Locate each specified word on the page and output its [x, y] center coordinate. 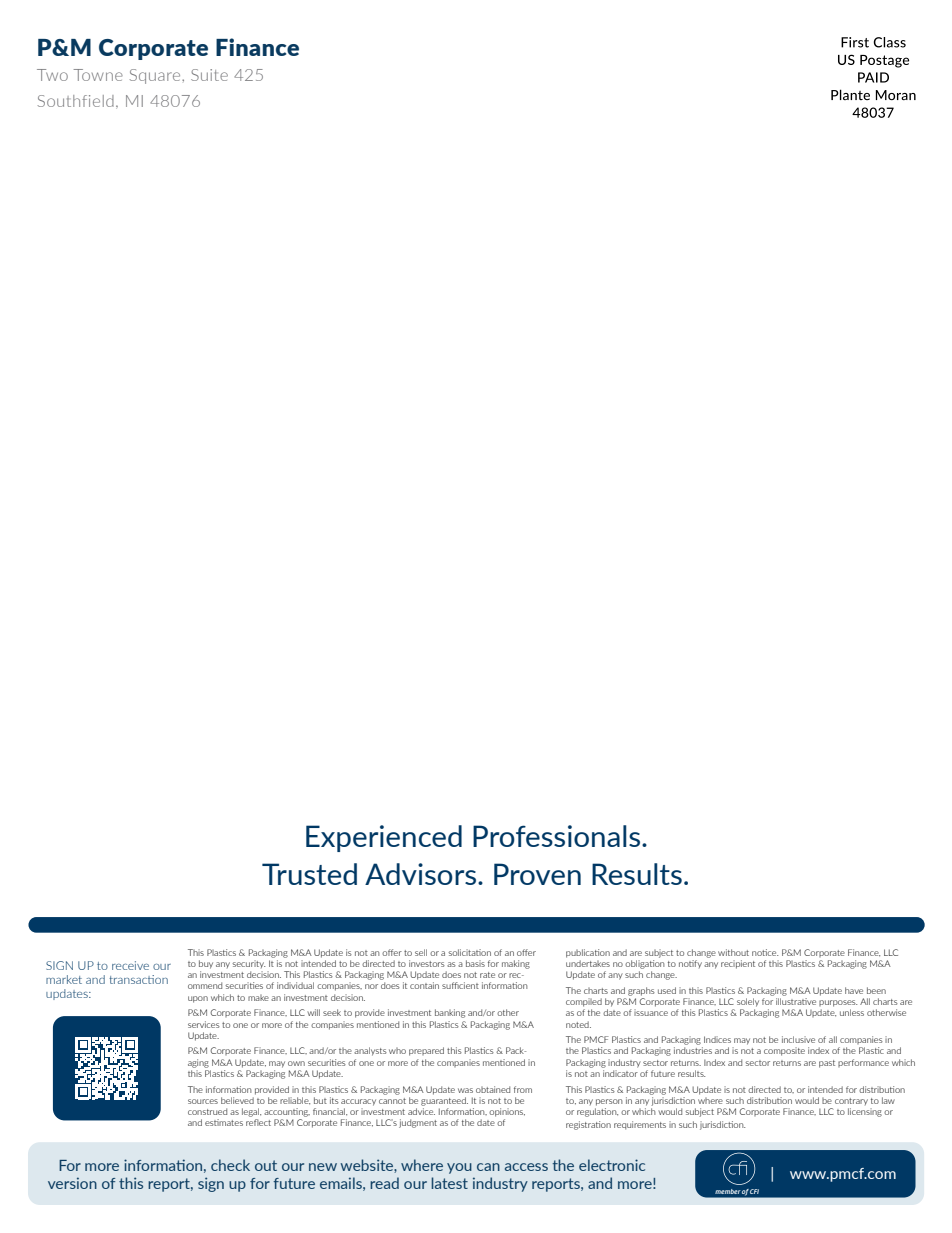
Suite [209, 75]
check [230, 1165]
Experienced [384, 838]
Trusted [309, 874]
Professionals [558, 836]
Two [52, 75]
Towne [98, 75]
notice [765, 952]
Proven [537, 874]
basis [475, 963]
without [733, 952]
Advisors [420, 874]
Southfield [75, 101]
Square [156, 76]
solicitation [469, 952]
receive [130, 965]
